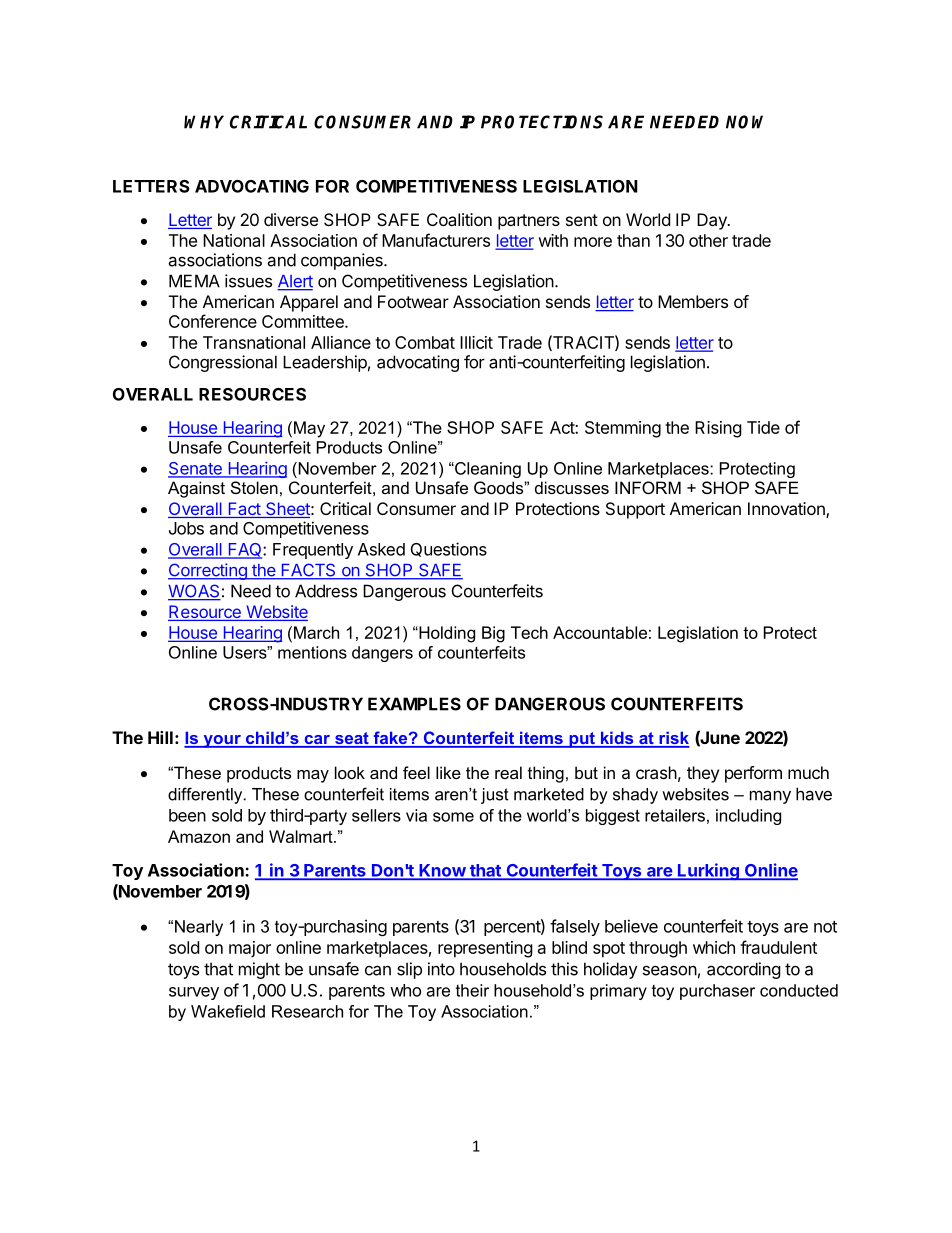 Image resolution: width=952 pixels, height=1233 pixels. What do you see at coordinates (529, 632) in the screenshot?
I see `Tech` at bounding box center [529, 632].
